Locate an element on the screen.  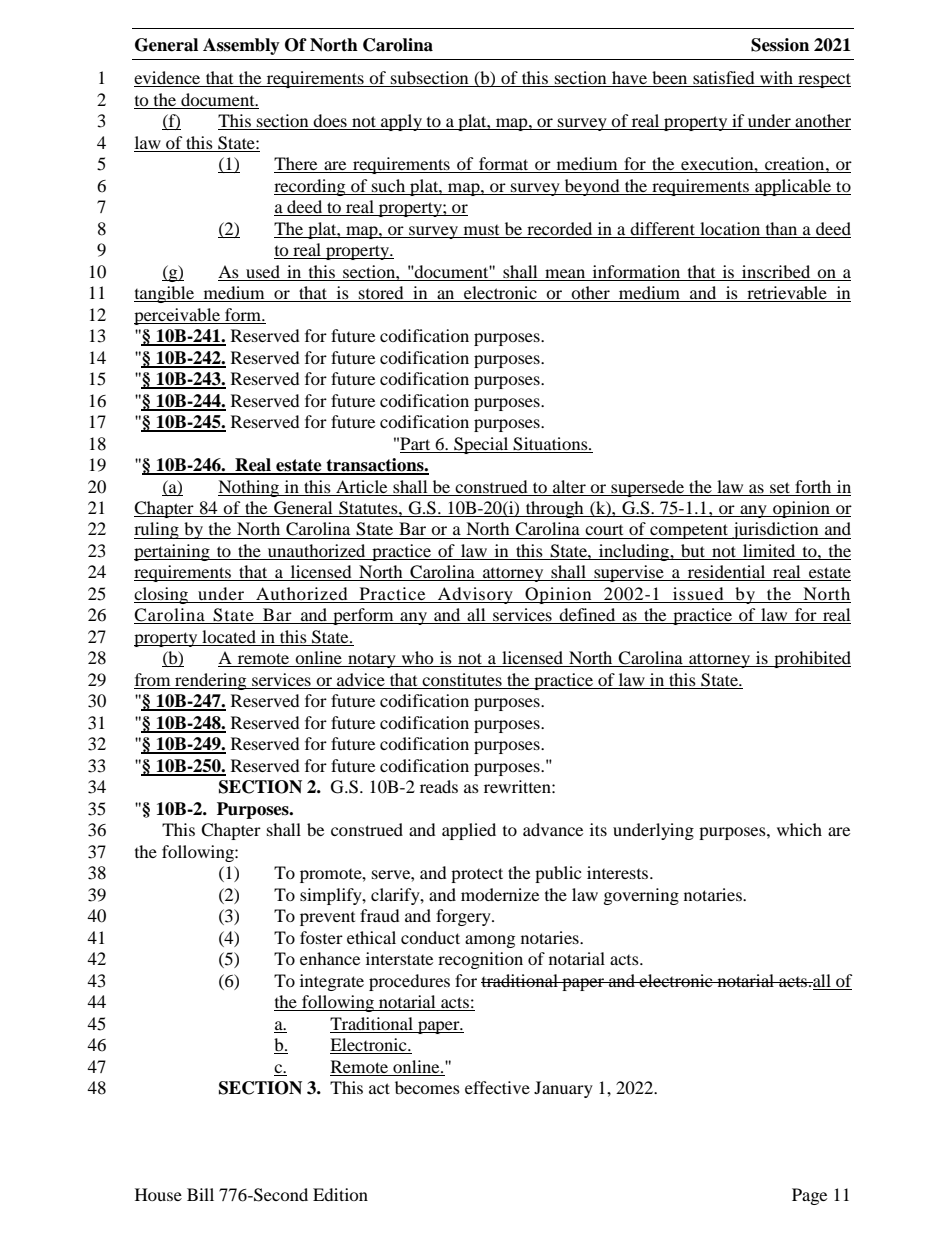
Assembly is located at coordinates (241, 46).
